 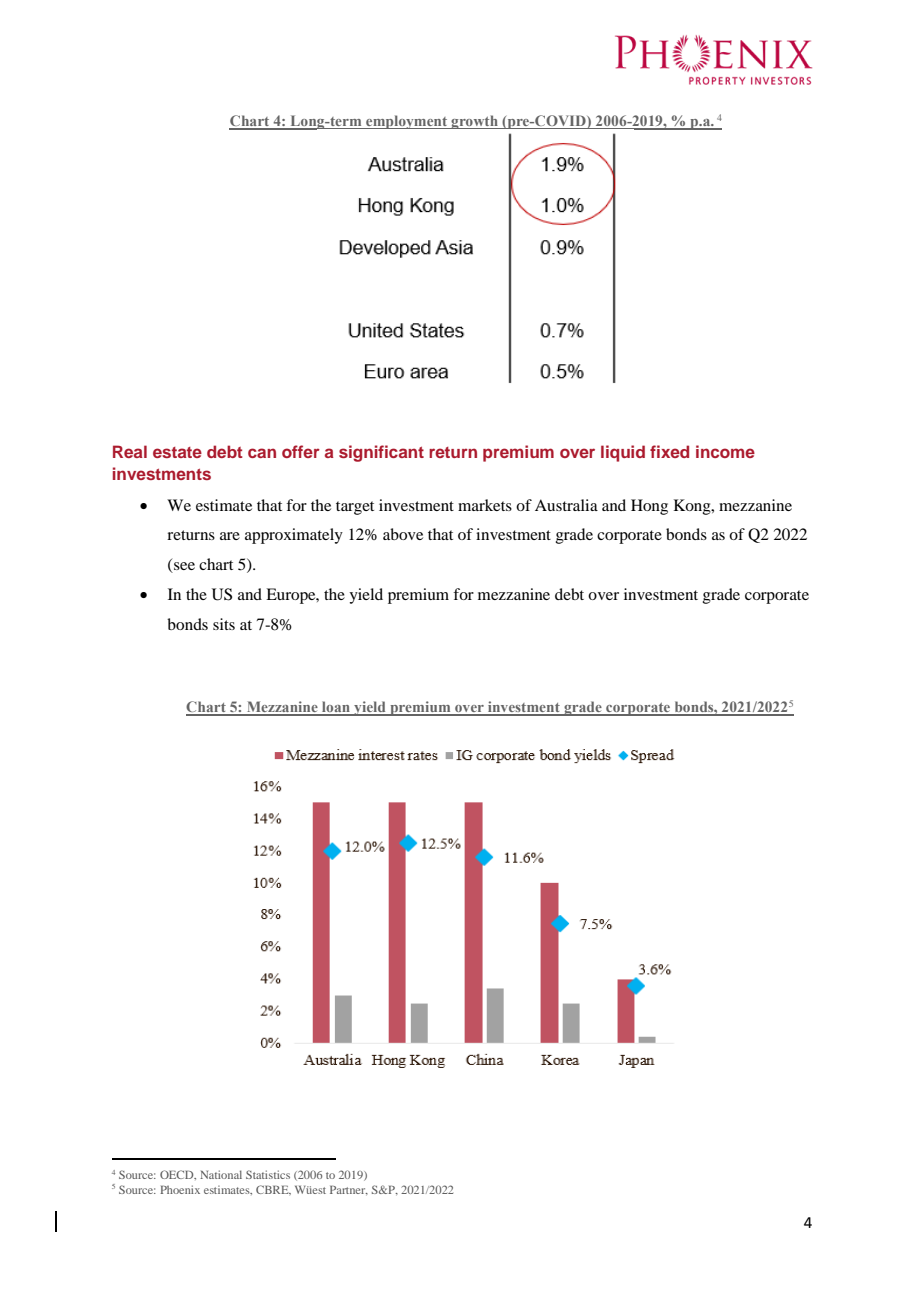 What do you see at coordinates (407, 122) in the page?
I see `employment` at bounding box center [407, 122].
